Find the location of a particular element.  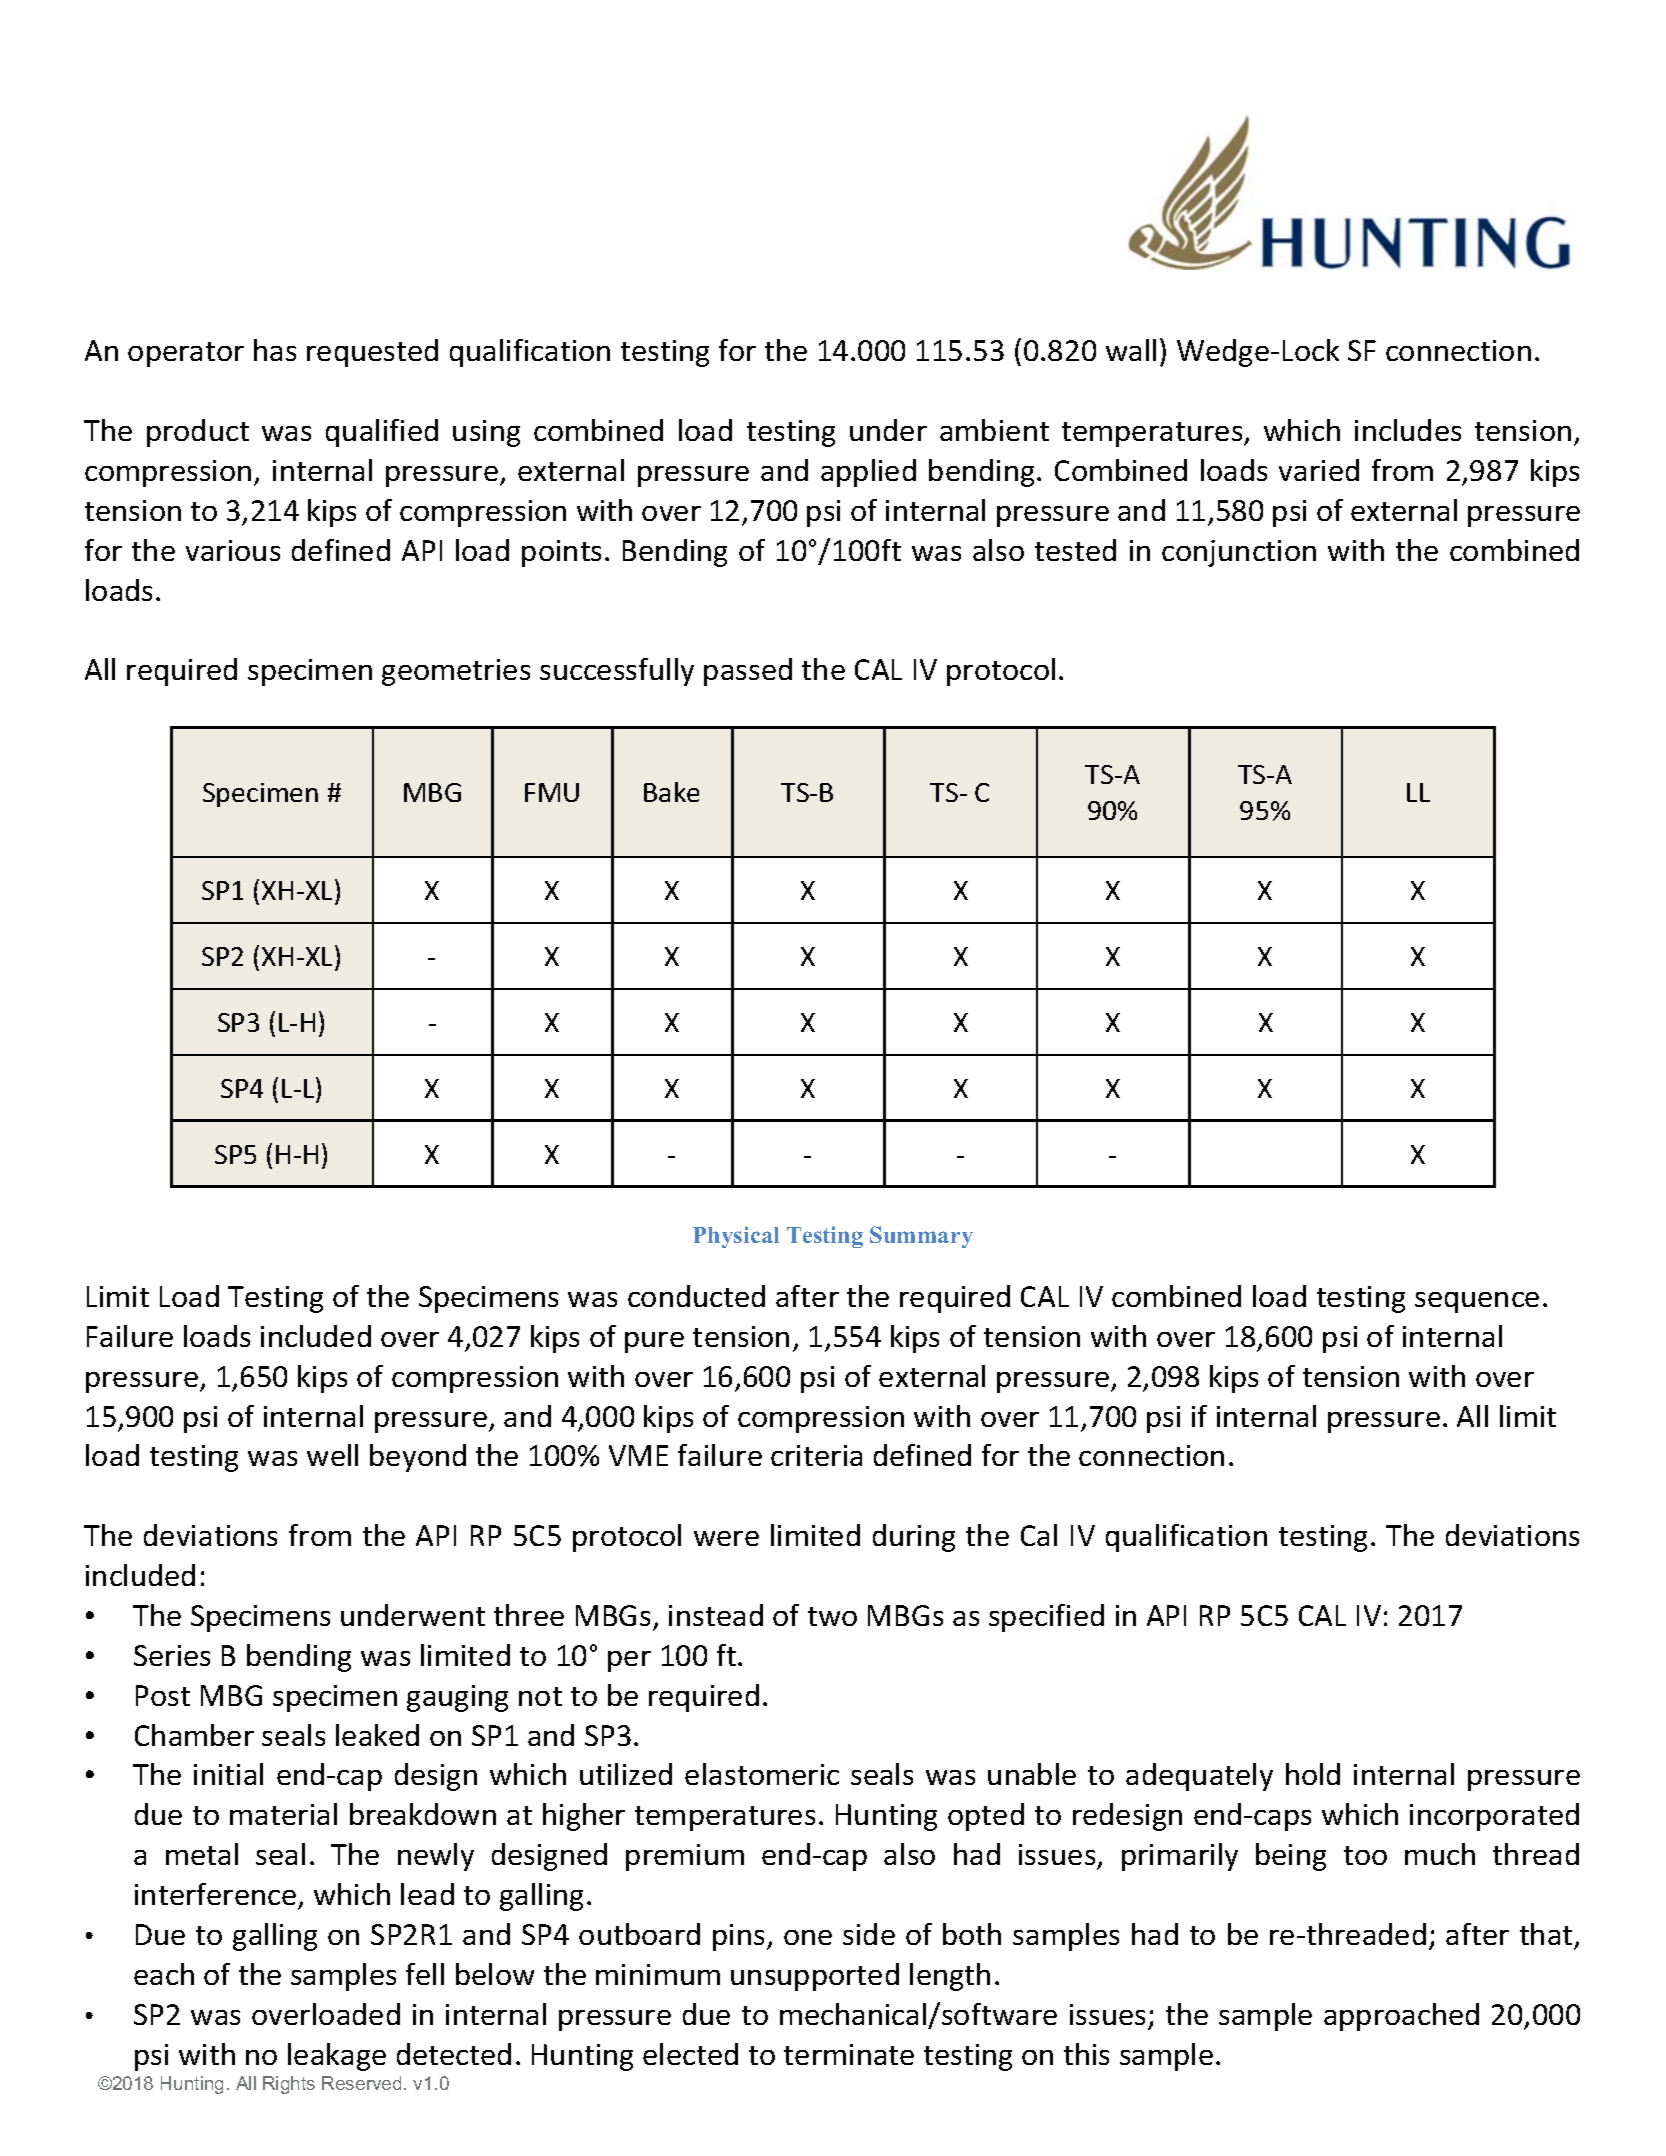

criteria is located at coordinates (816, 1455).
